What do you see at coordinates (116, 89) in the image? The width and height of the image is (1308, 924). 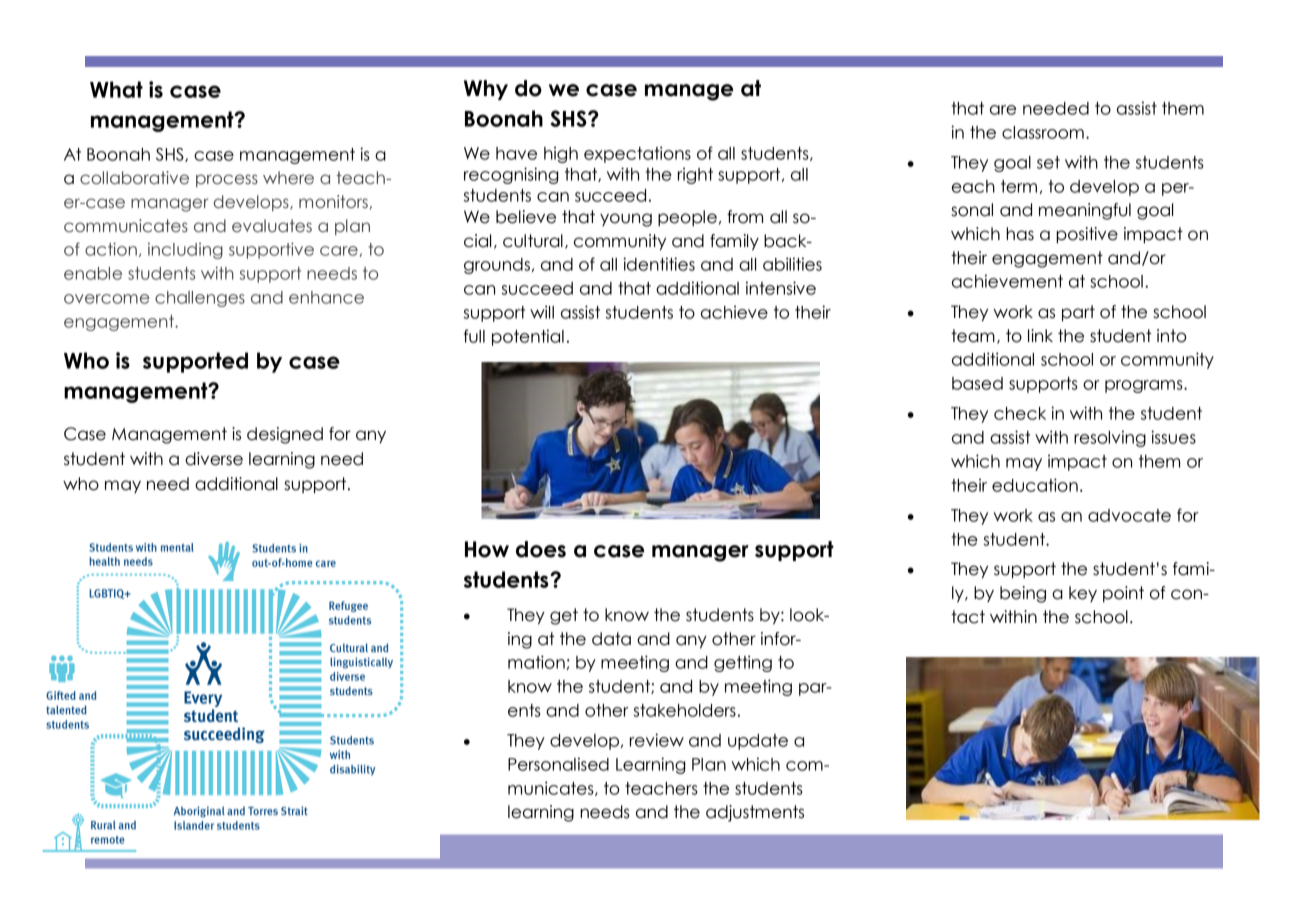 I see `What` at bounding box center [116, 89].
